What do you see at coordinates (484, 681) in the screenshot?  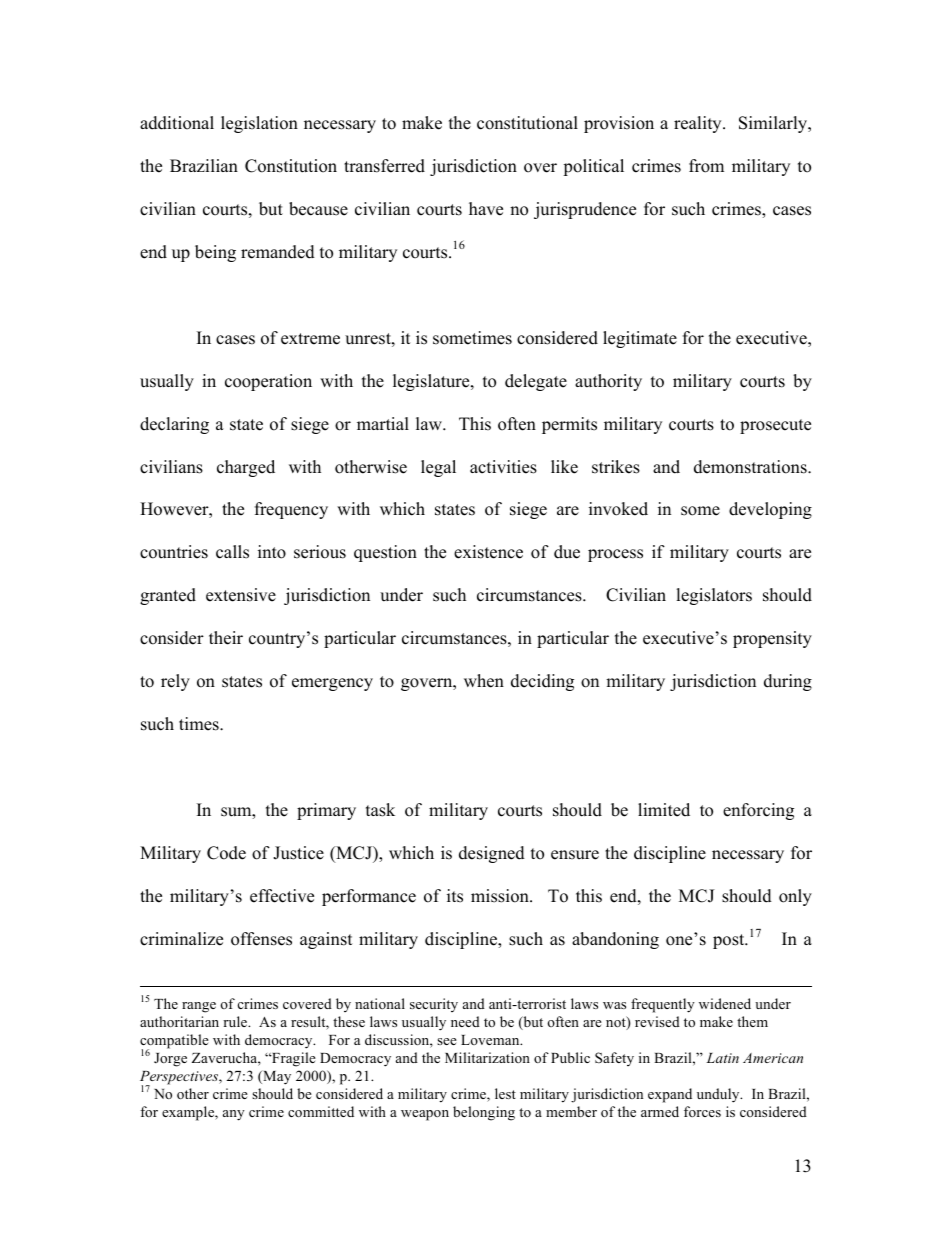 I see `when` at bounding box center [484, 681].
